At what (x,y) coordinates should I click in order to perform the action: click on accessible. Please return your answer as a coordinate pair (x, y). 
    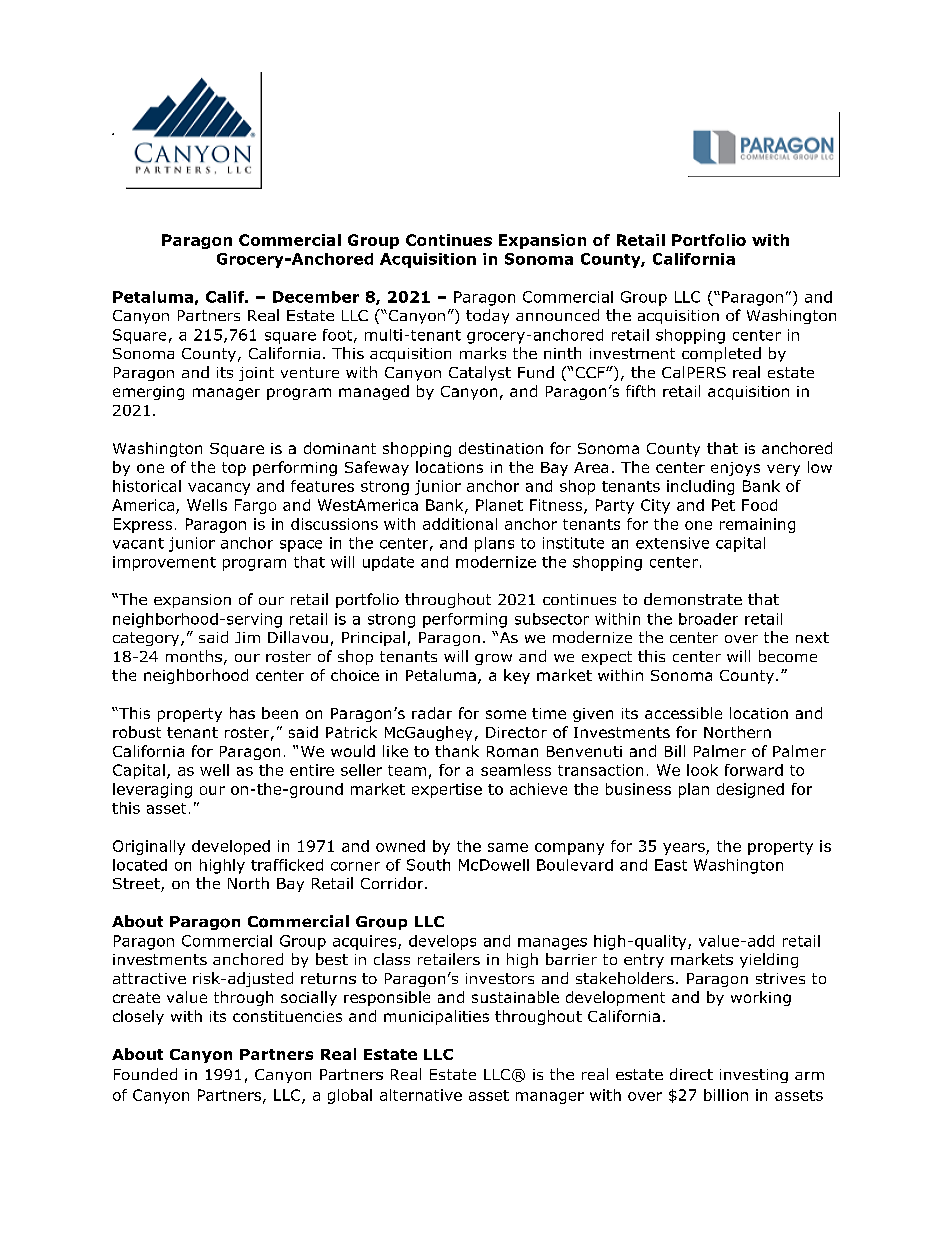
    Looking at the image, I should click on (683, 713).
